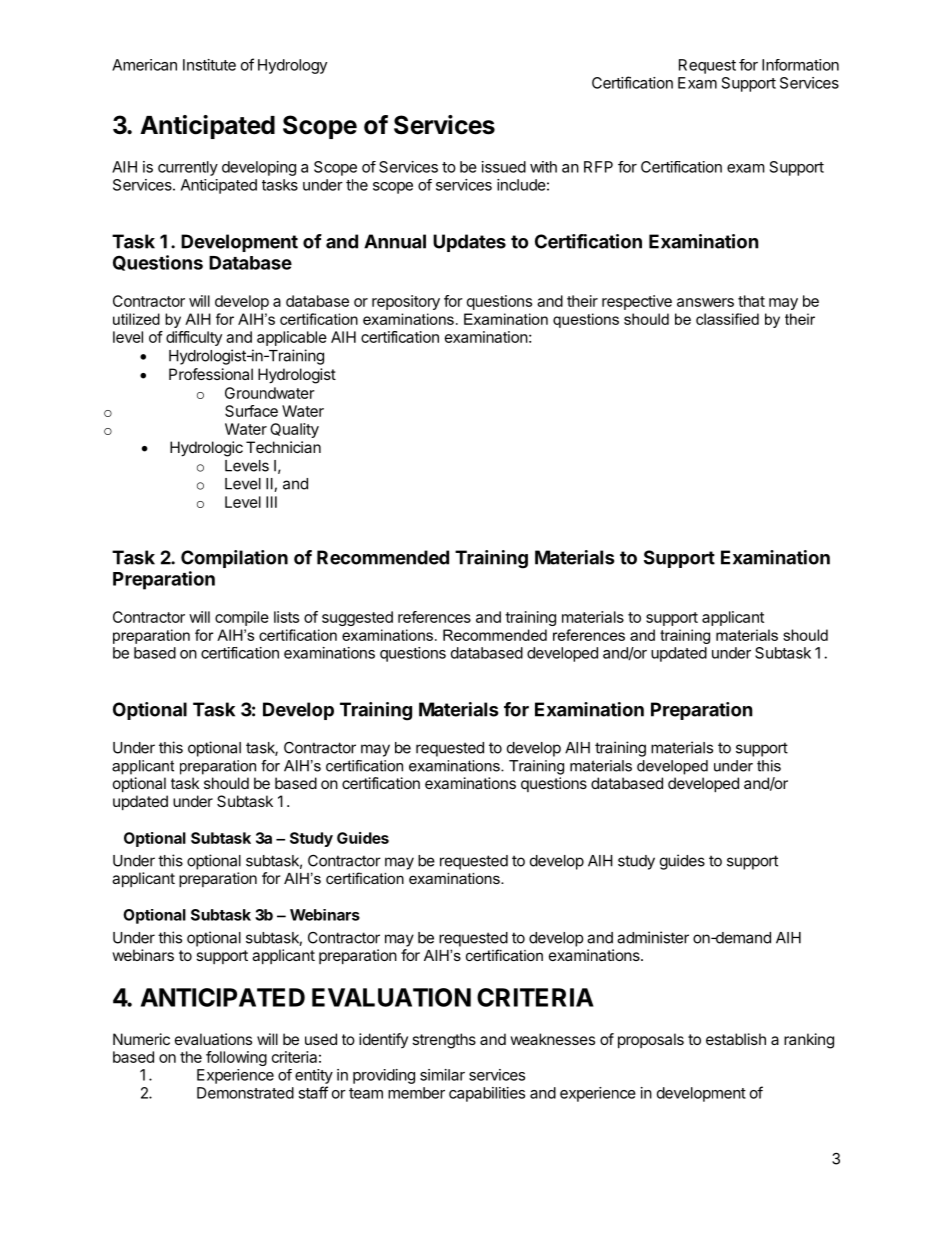 Image resolution: width=952 pixels, height=1233 pixels. What do you see at coordinates (653, 937) in the image?
I see `administer` at bounding box center [653, 937].
